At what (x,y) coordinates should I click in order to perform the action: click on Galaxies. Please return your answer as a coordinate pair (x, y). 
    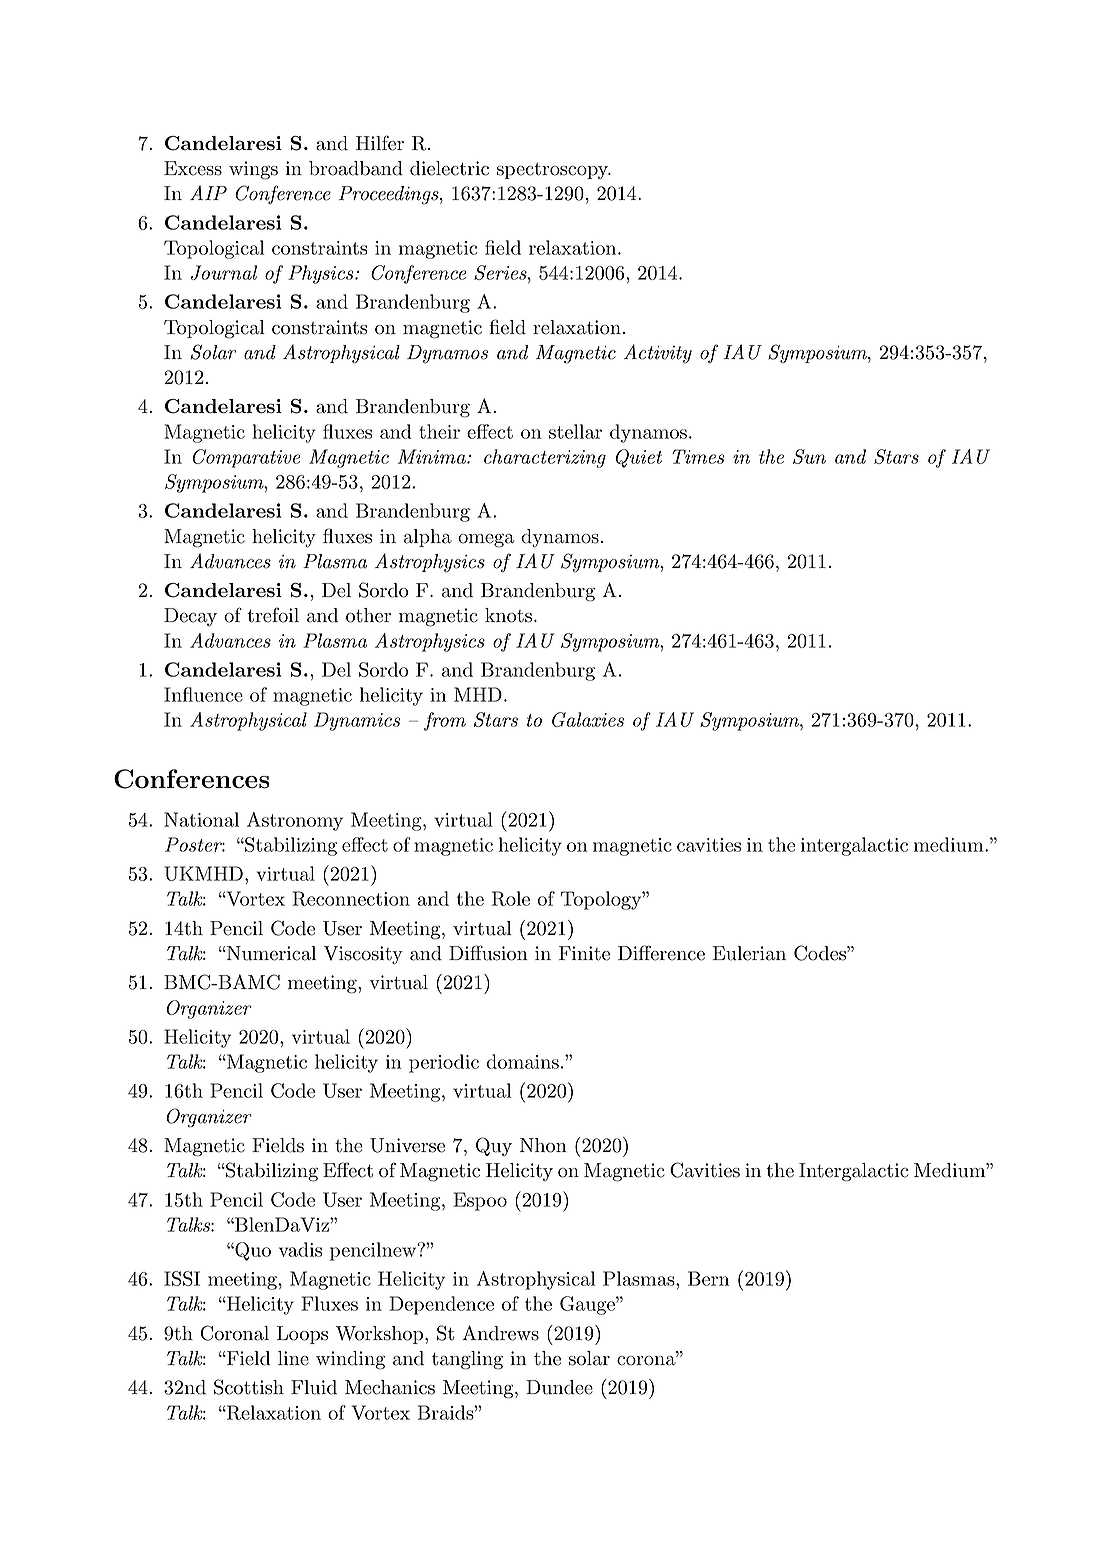
    Looking at the image, I should click on (588, 719).
